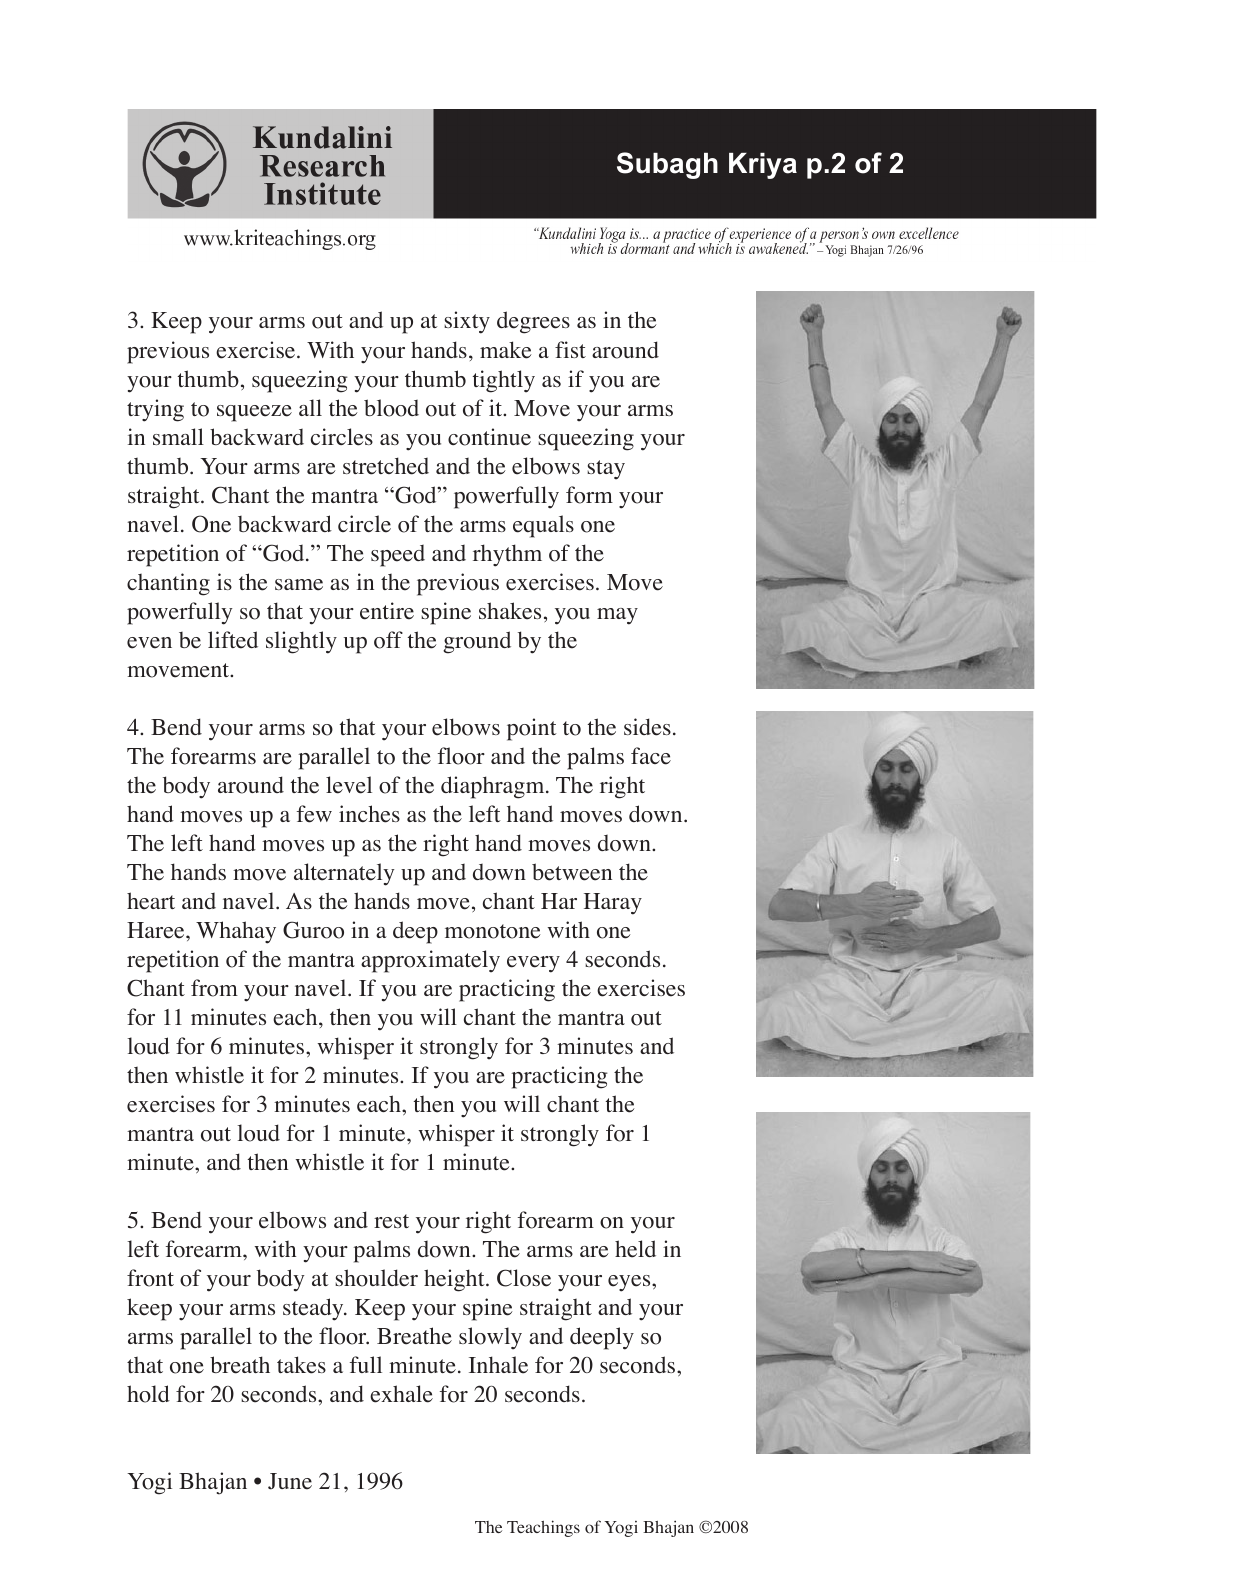 The height and width of the screenshot is (1596, 1234). What do you see at coordinates (494, 787) in the screenshot?
I see `diaphragm` at bounding box center [494, 787].
